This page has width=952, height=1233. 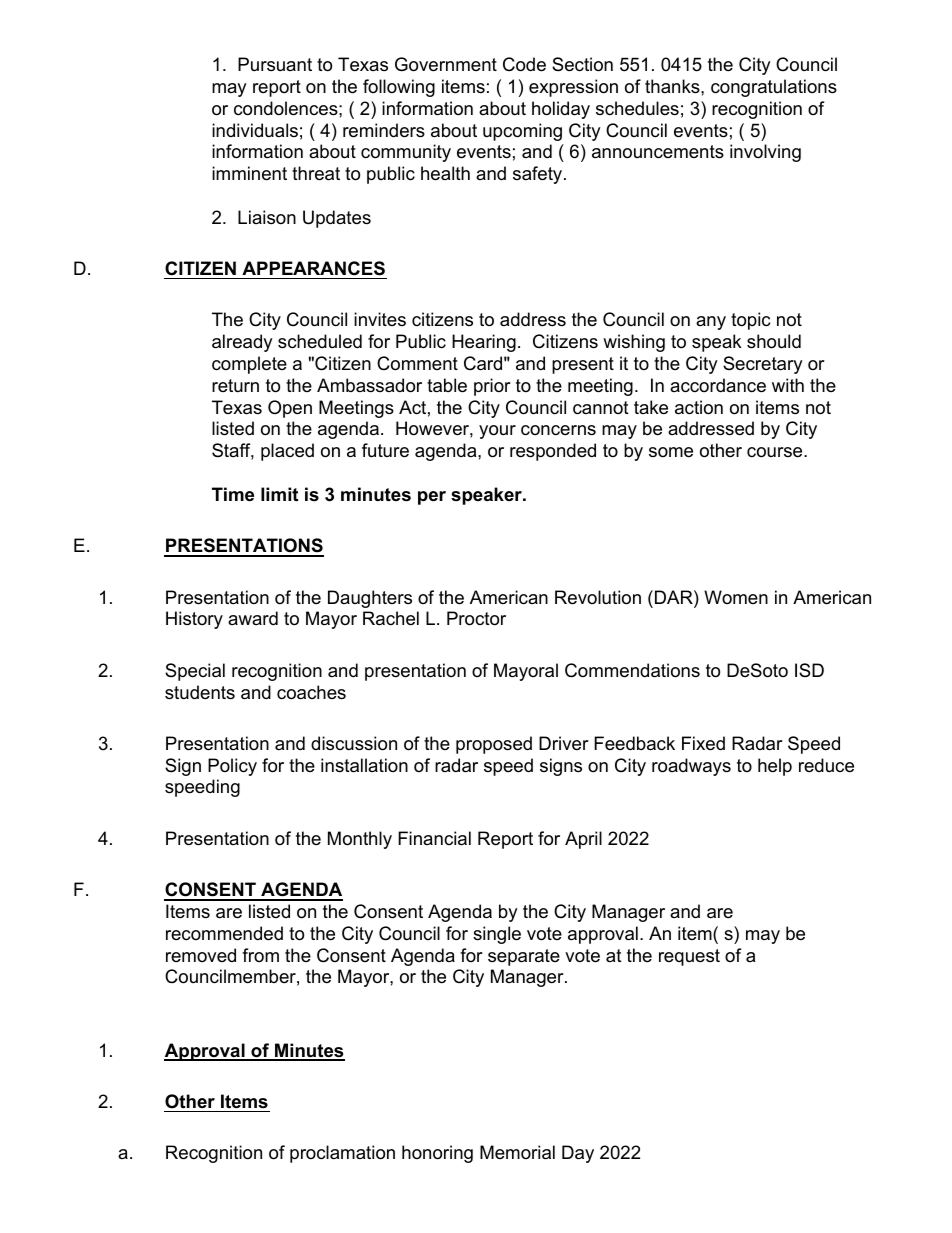 What do you see at coordinates (774, 88) in the page?
I see `congratulations` at bounding box center [774, 88].
